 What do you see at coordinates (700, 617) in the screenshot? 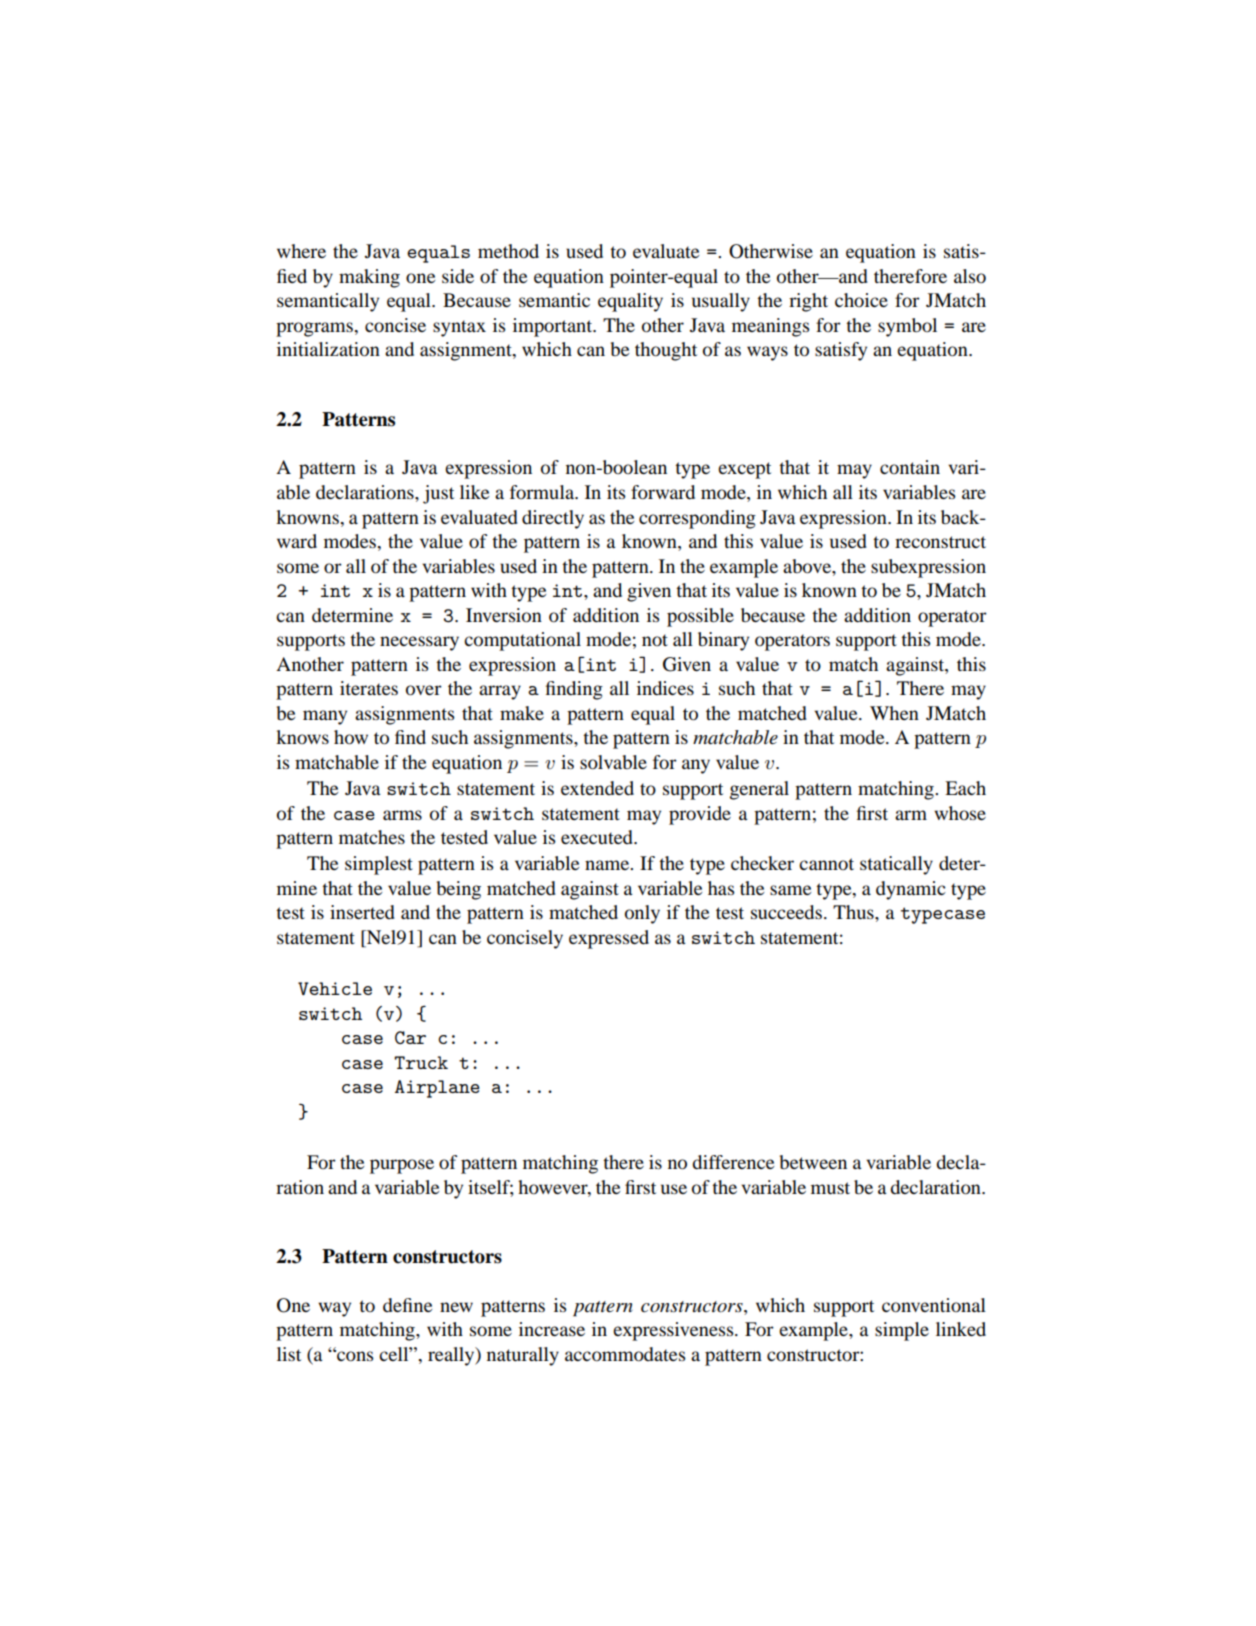
I see `possible` at bounding box center [700, 617].
